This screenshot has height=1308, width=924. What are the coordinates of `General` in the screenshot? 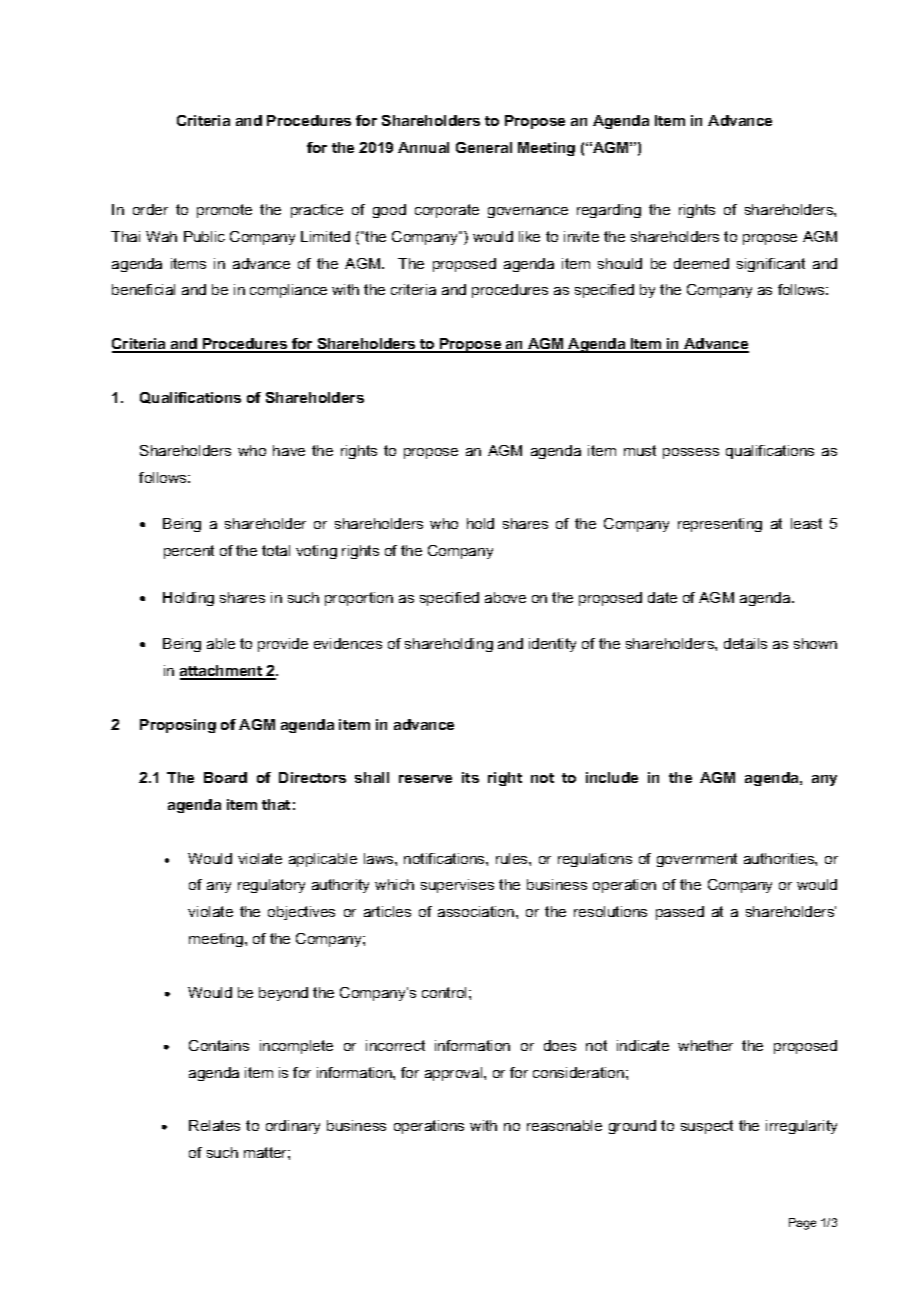 It's located at (484, 147).
